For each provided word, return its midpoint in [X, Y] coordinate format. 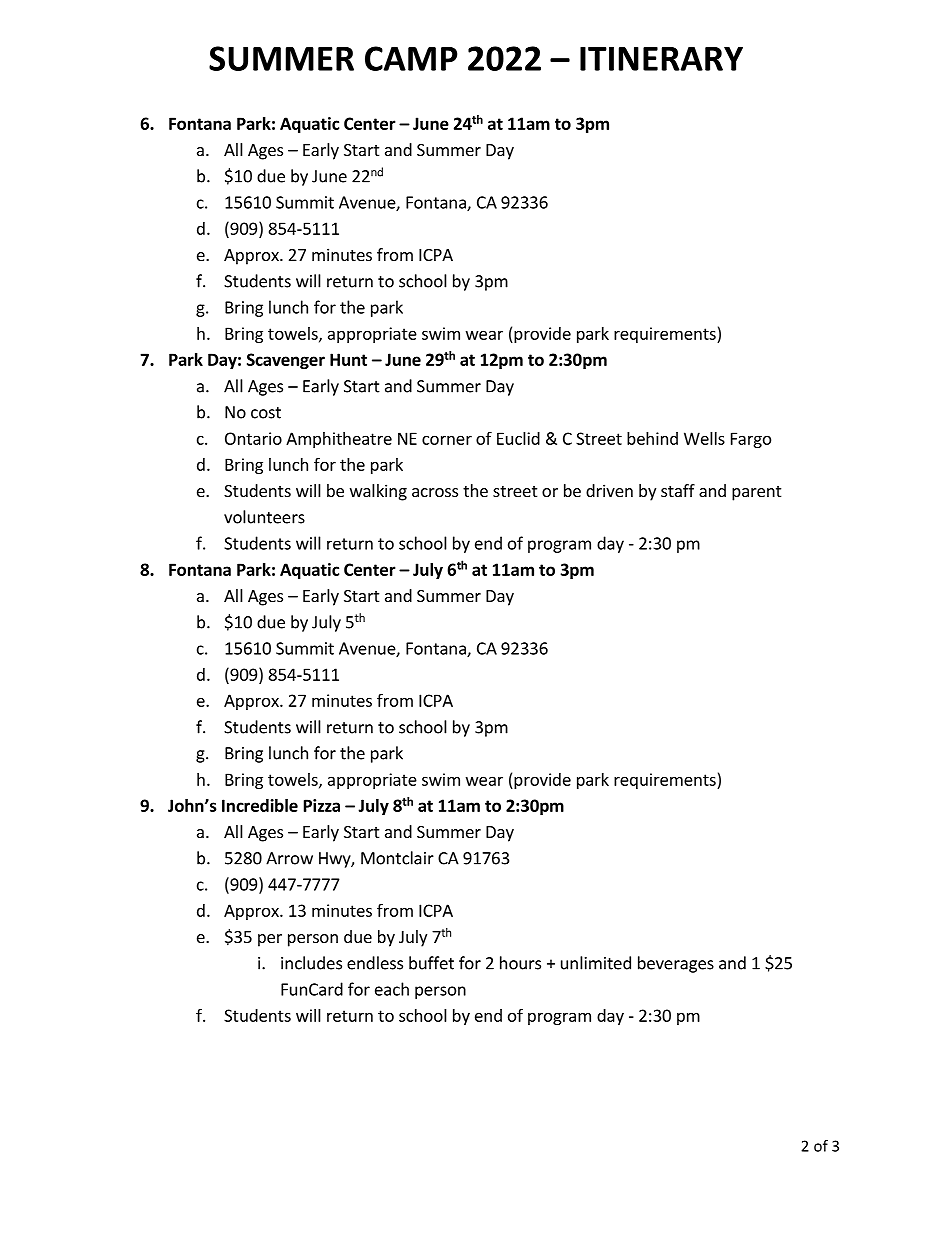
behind [652, 438]
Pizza [322, 805]
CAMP [411, 58]
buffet [431, 963]
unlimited [596, 963]
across [435, 492]
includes [311, 963]
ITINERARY [661, 58]
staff [678, 490]
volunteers [264, 517]
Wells [704, 438]
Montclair [397, 858]
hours [520, 963]
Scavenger [286, 361]
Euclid [518, 438]
